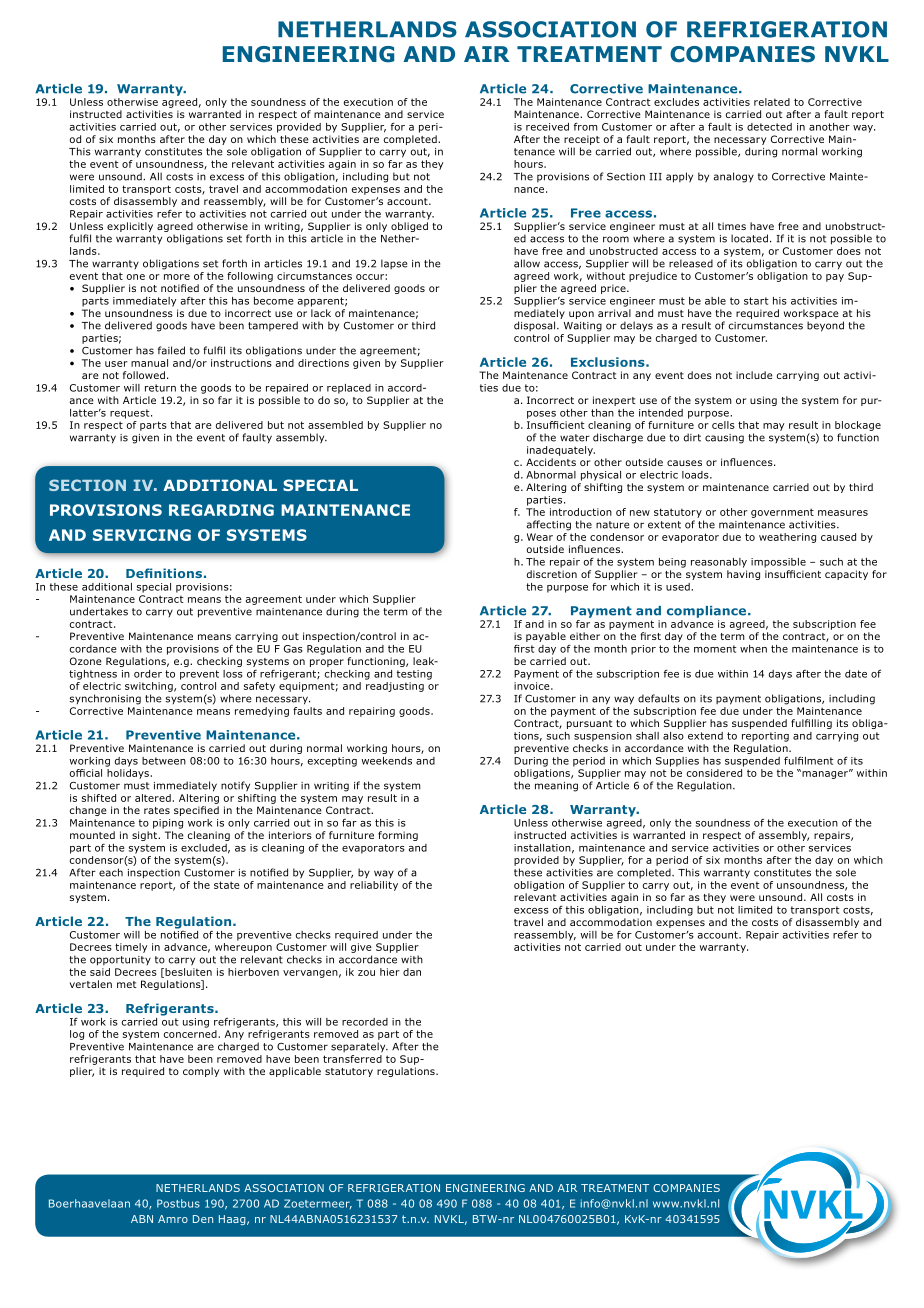 The image size is (924, 1308). Describe the element at coordinates (769, 127) in the image. I see `detected` at that location.
